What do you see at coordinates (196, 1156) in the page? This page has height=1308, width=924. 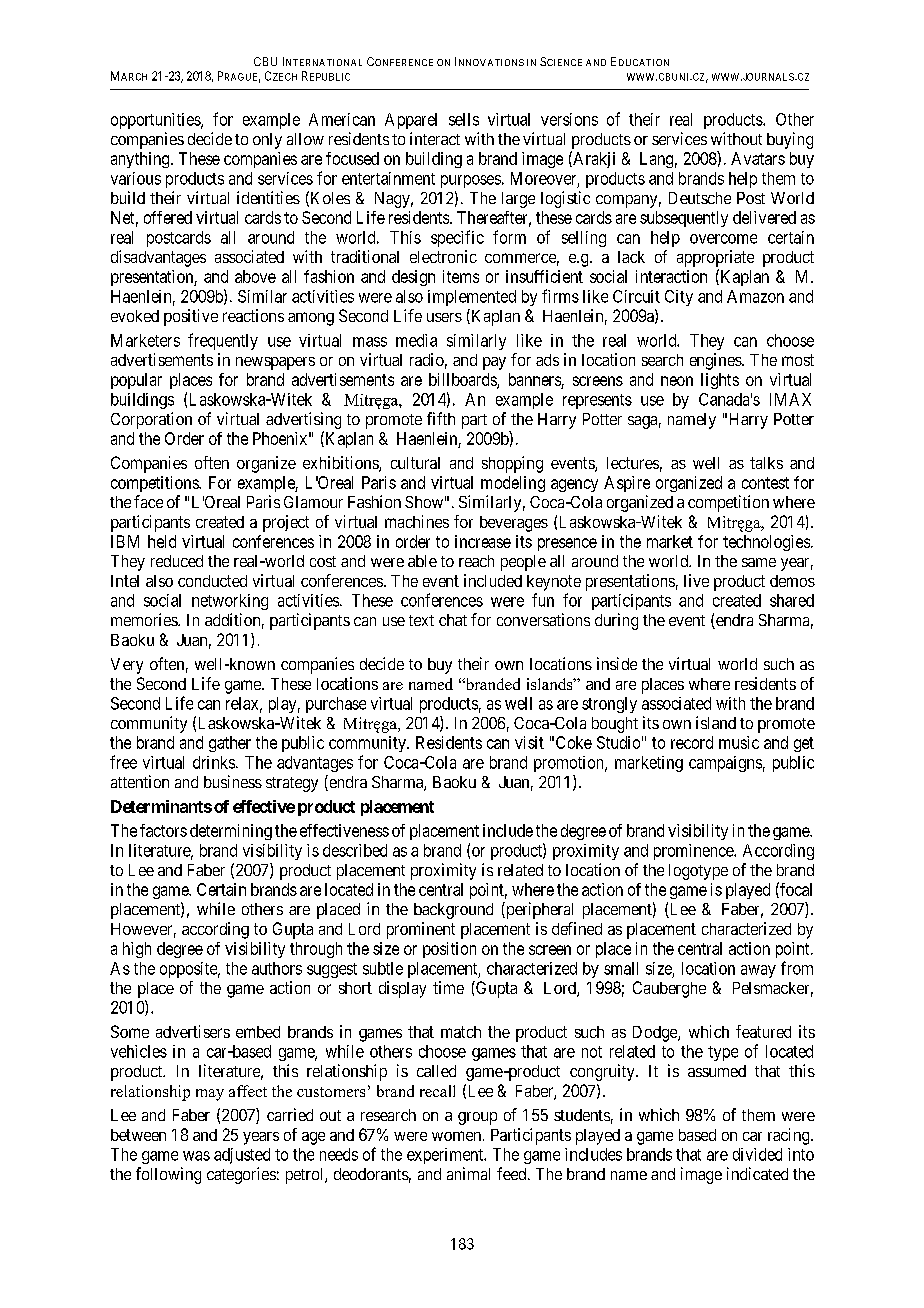 I see `was` at bounding box center [196, 1156].
